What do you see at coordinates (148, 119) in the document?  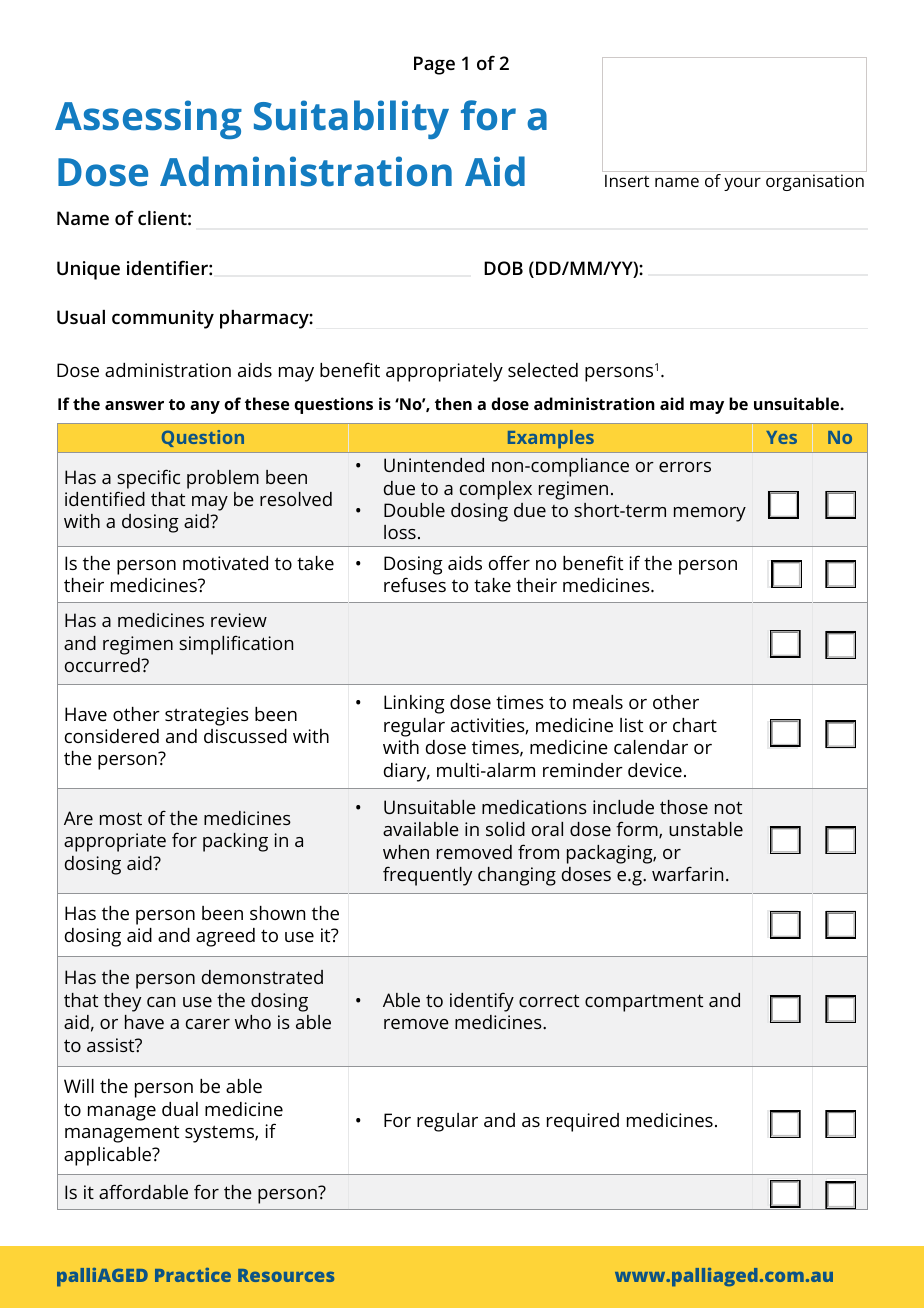 I see `Assessing` at bounding box center [148, 119].
